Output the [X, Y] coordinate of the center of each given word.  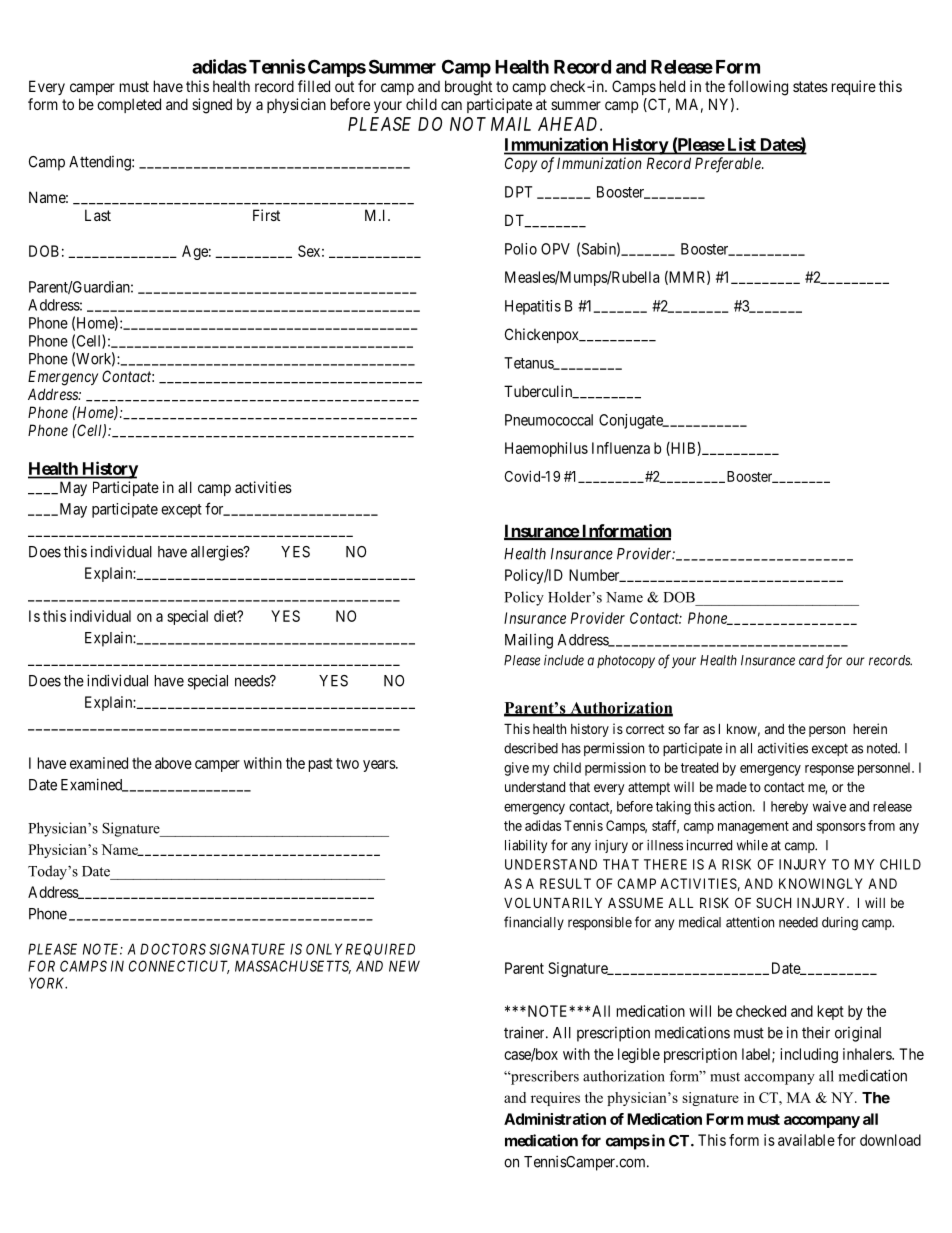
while [752, 845]
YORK [48, 983]
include [564, 660]
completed [129, 105]
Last [98, 215]
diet [226, 616]
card [811, 660]
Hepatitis [533, 307]
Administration [555, 1119]
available [806, 1140]
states [810, 86]
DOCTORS [173, 949]
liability [526, 846]
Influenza [621, 448]
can [451, 105]
